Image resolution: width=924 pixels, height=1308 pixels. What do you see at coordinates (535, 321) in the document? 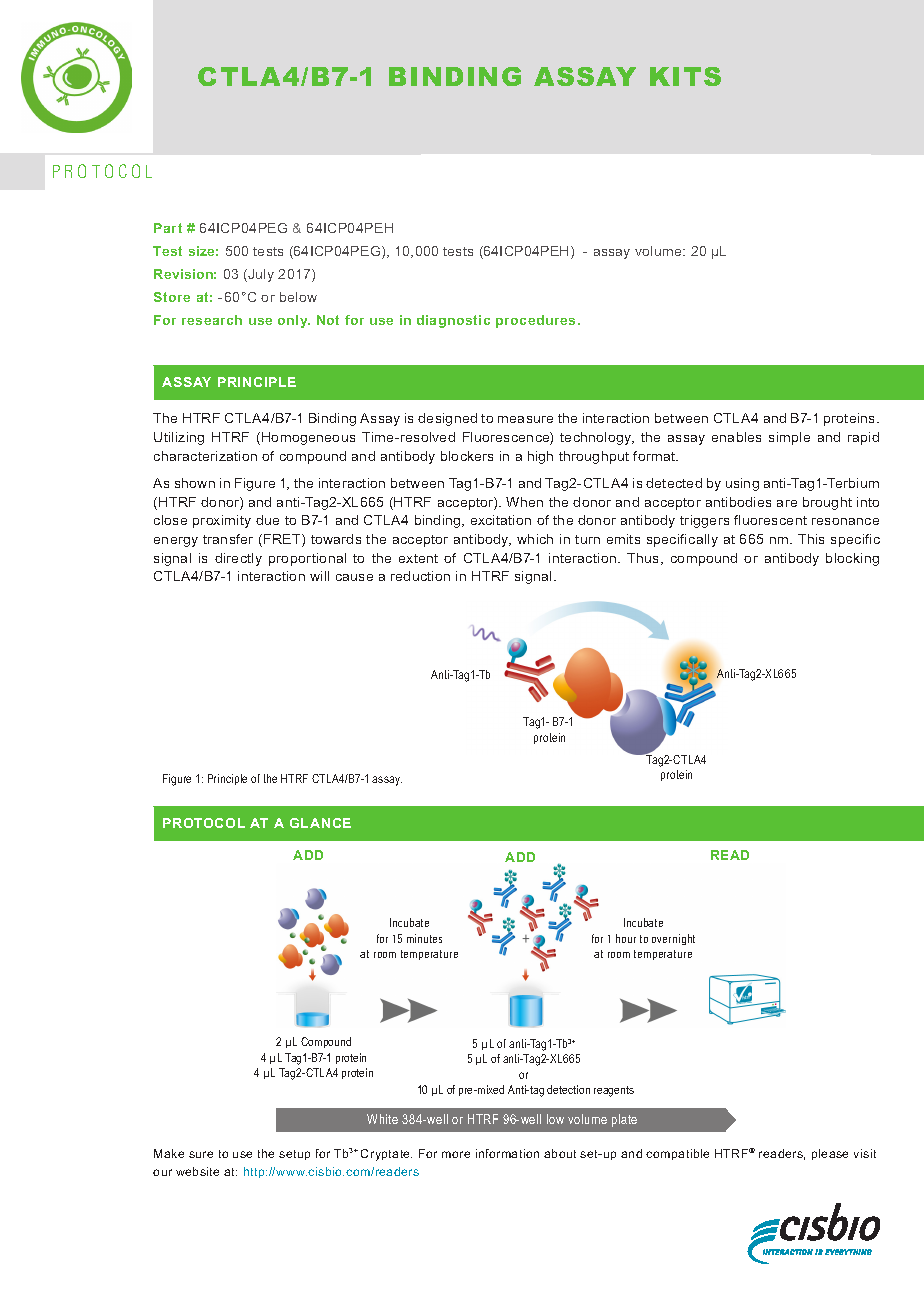
I see `procedures` at bounding box center [535, 321].
